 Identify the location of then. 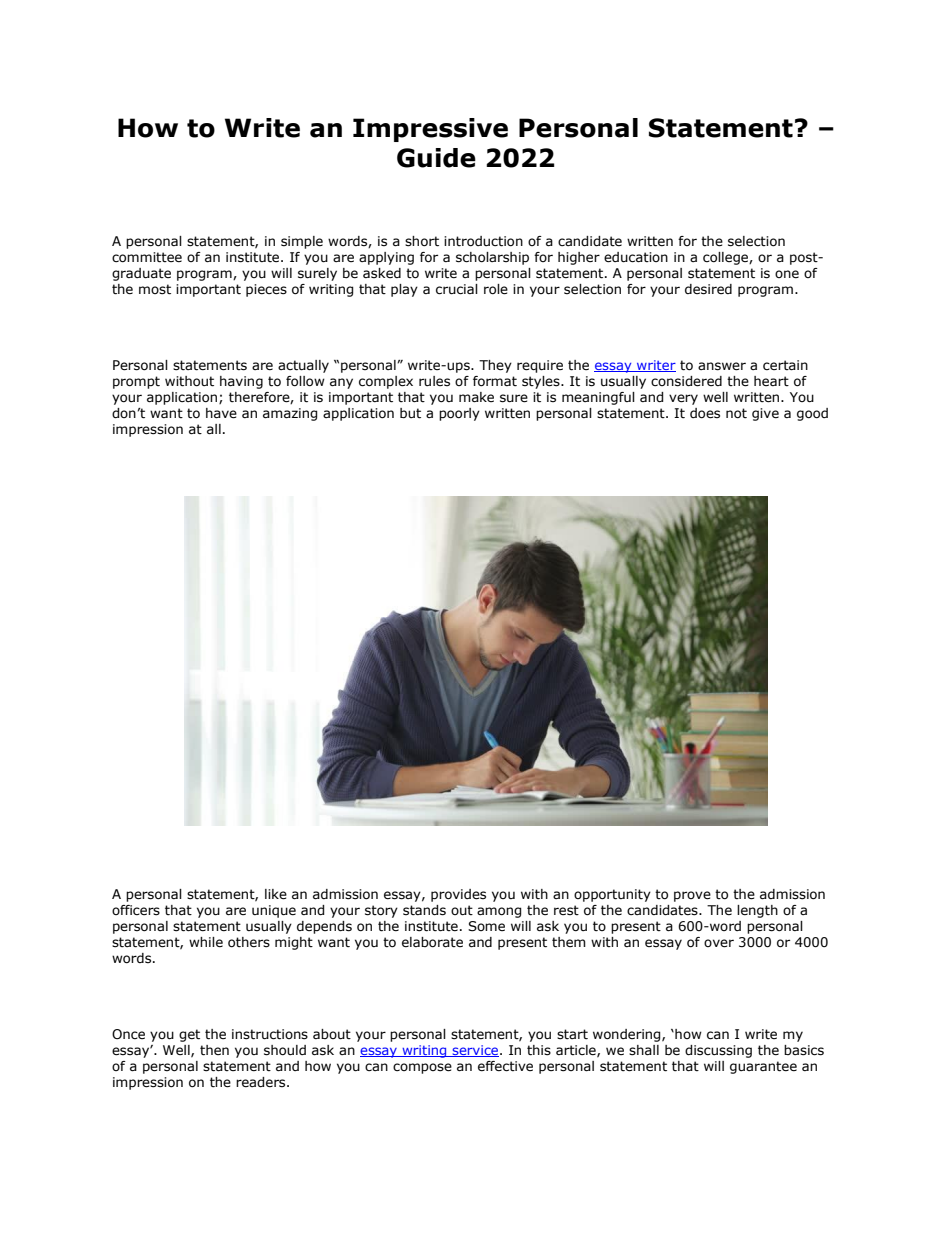
(214, 1050).
